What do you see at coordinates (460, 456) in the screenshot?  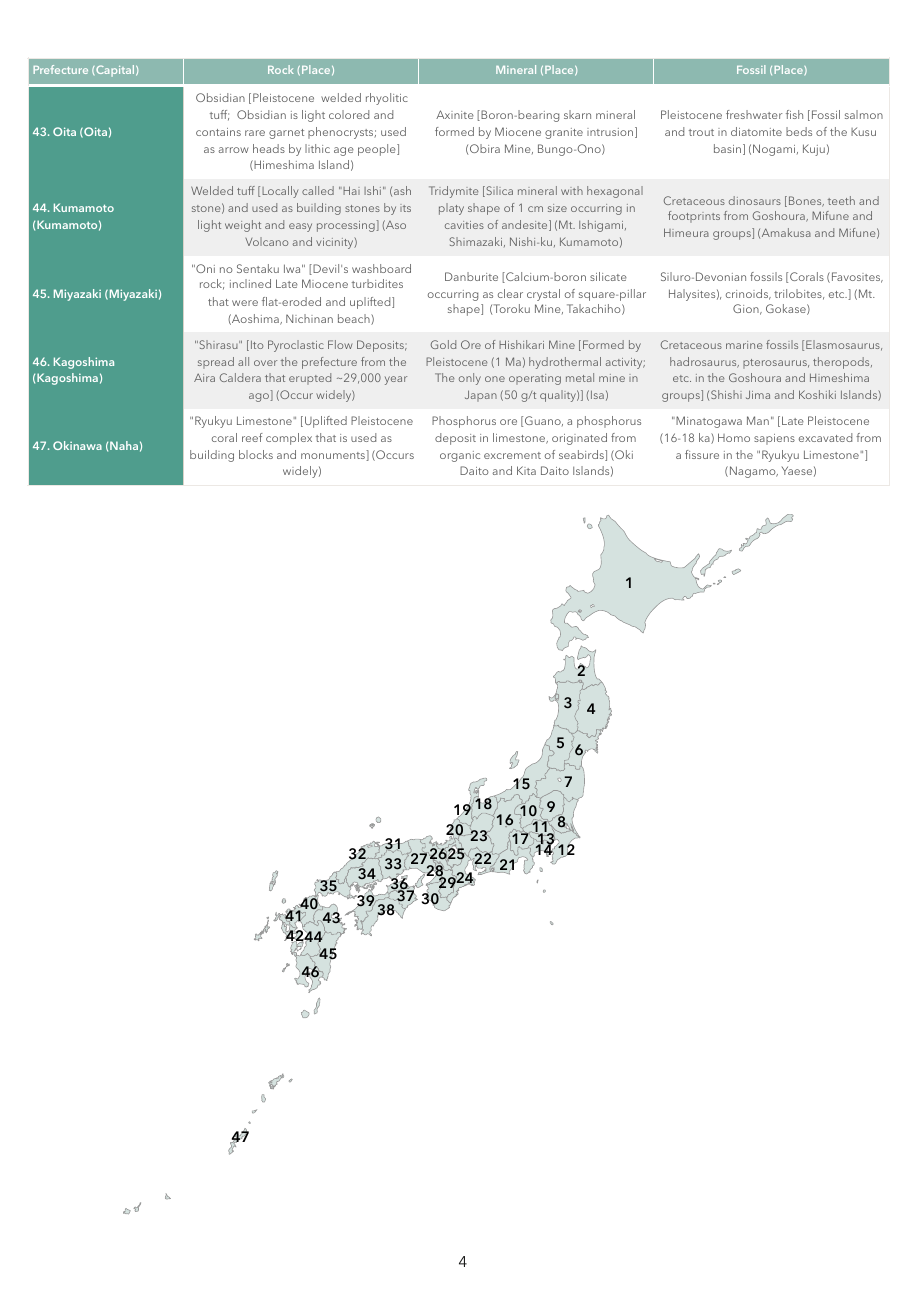 I see `organic` at bounding box center [460, 456].
